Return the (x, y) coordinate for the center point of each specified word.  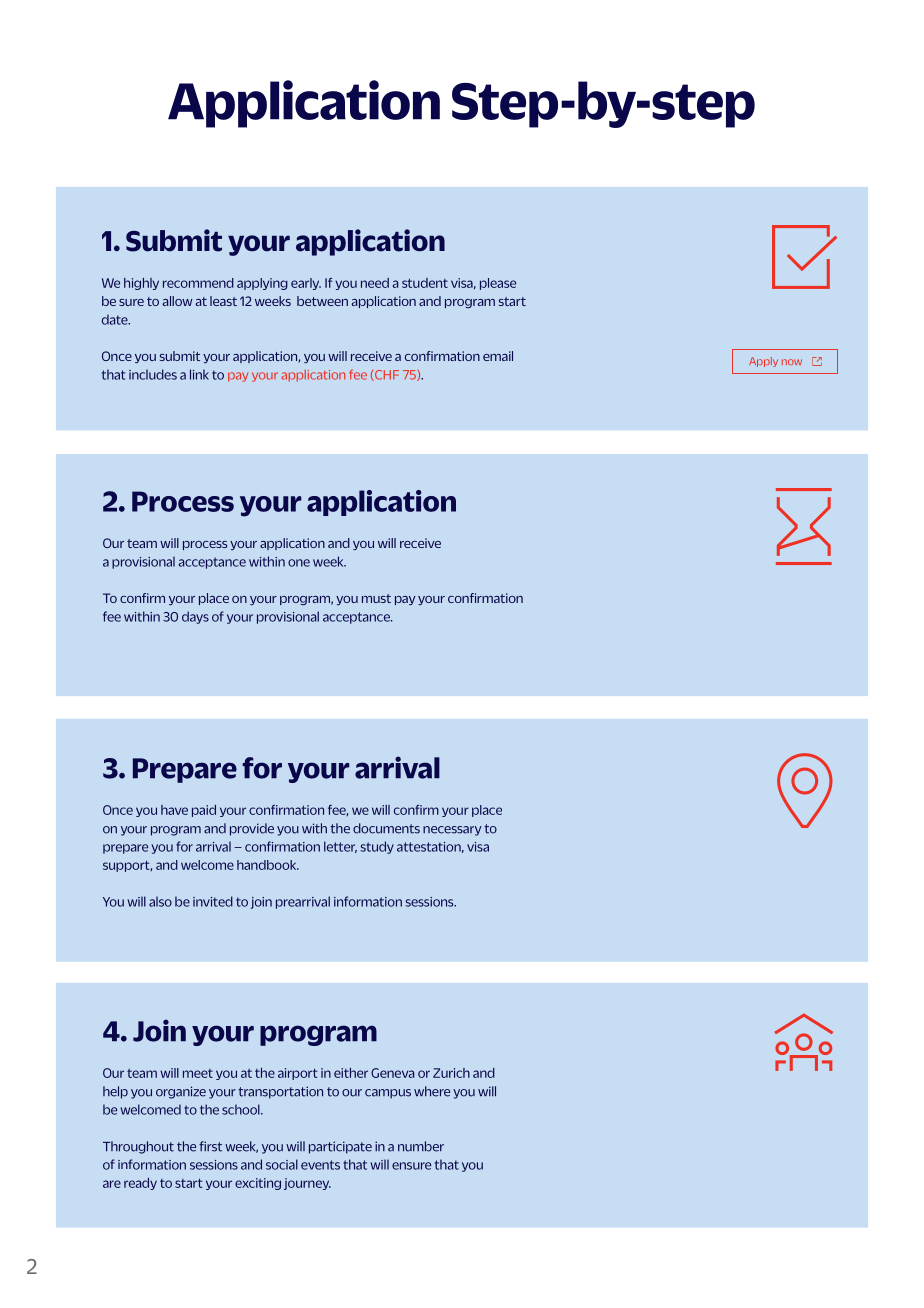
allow (177, 301)
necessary (452, 831)
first (210, 1146)
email (498, 356)
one (299, 563)
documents (386, 828)
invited (213, 901)
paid (204, 811)
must (376, 598)
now (792, 362)
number (421, 1146)
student (425, 283)
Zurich (451, 1073)
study (377, 847)
